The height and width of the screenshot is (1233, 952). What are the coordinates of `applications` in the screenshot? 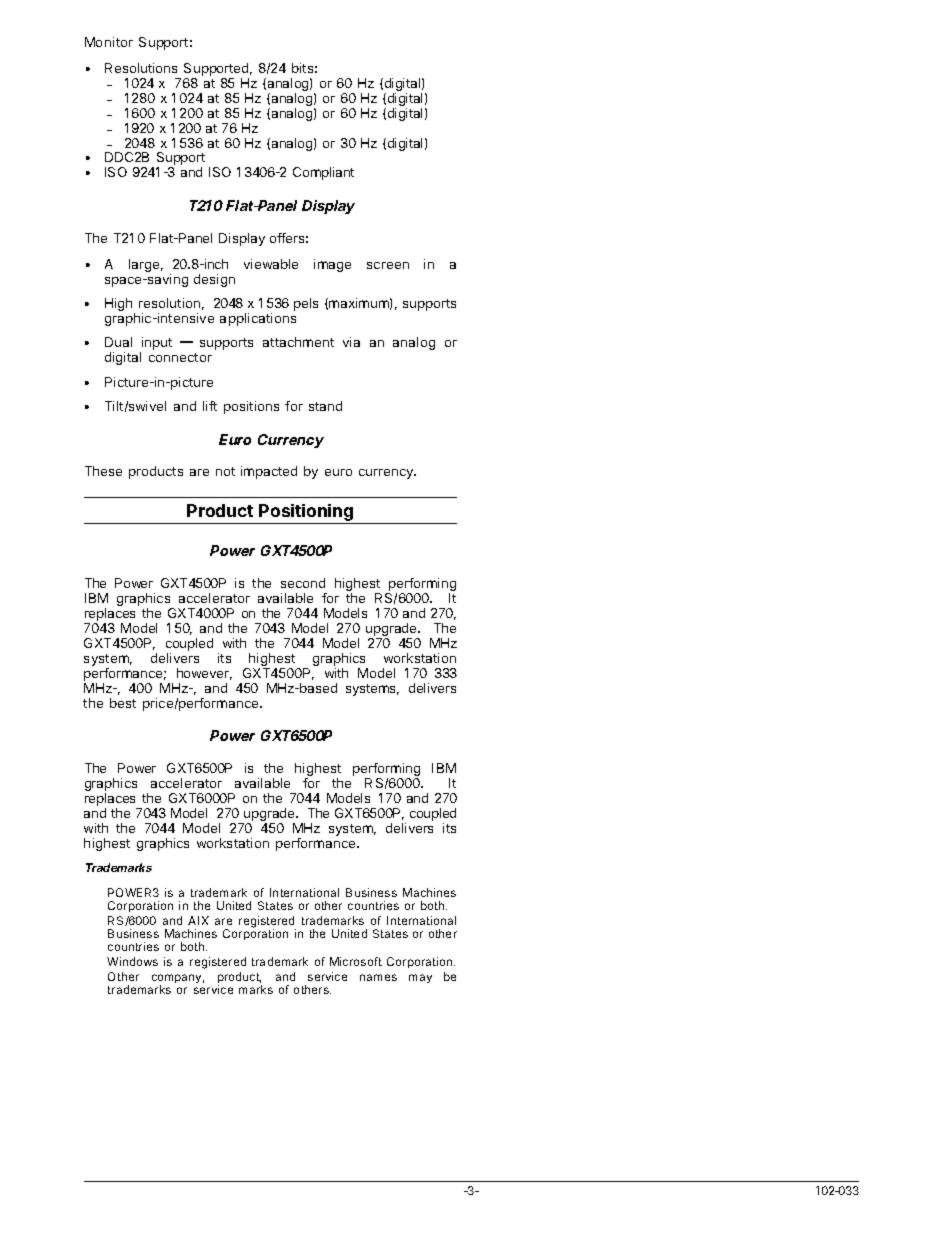 It's located at (258, 319).
